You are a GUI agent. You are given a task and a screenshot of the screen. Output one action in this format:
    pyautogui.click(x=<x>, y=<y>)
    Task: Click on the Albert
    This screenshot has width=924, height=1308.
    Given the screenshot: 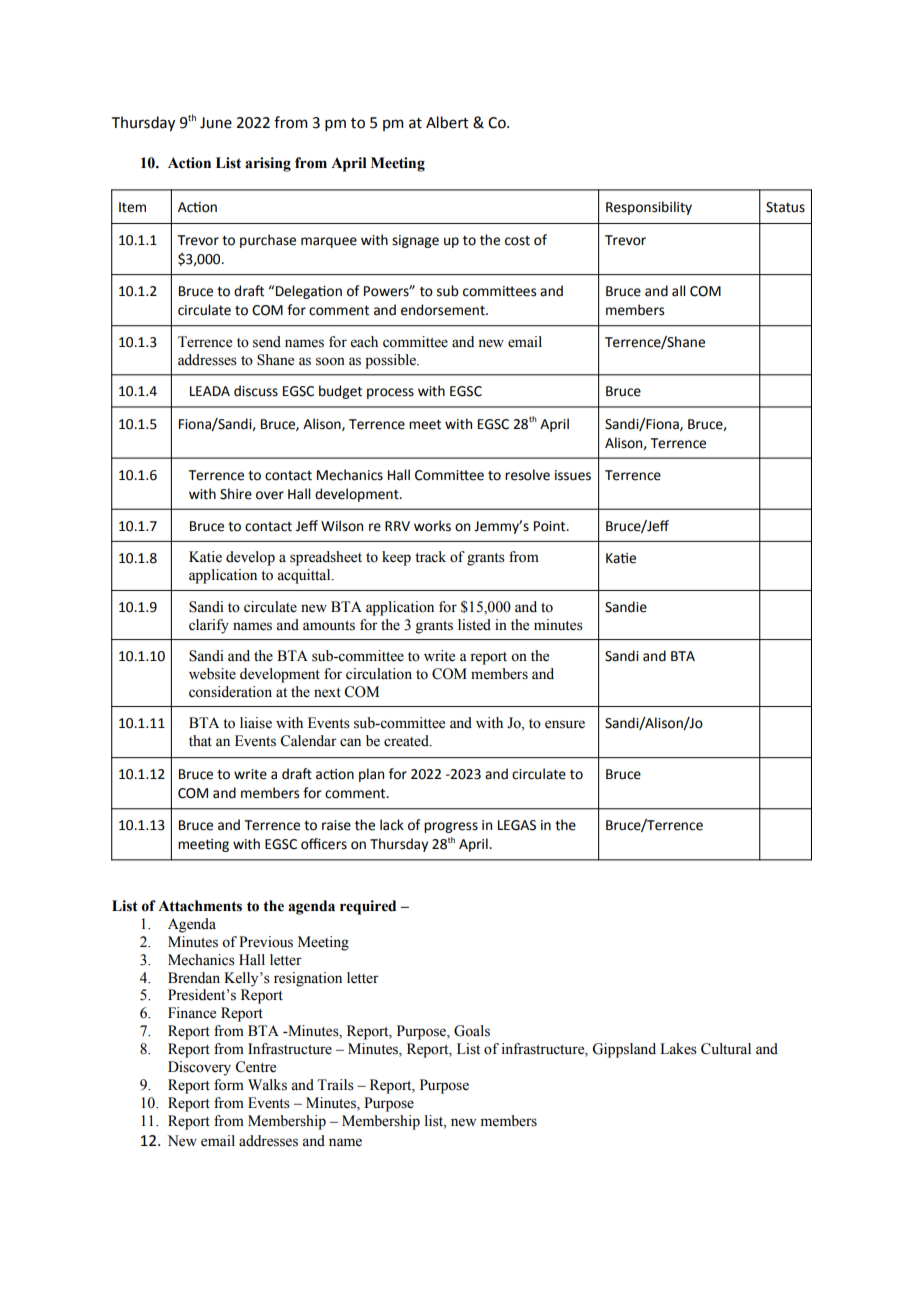 What is the action you would take?
    pyautogui.click(x=447, y=122)
